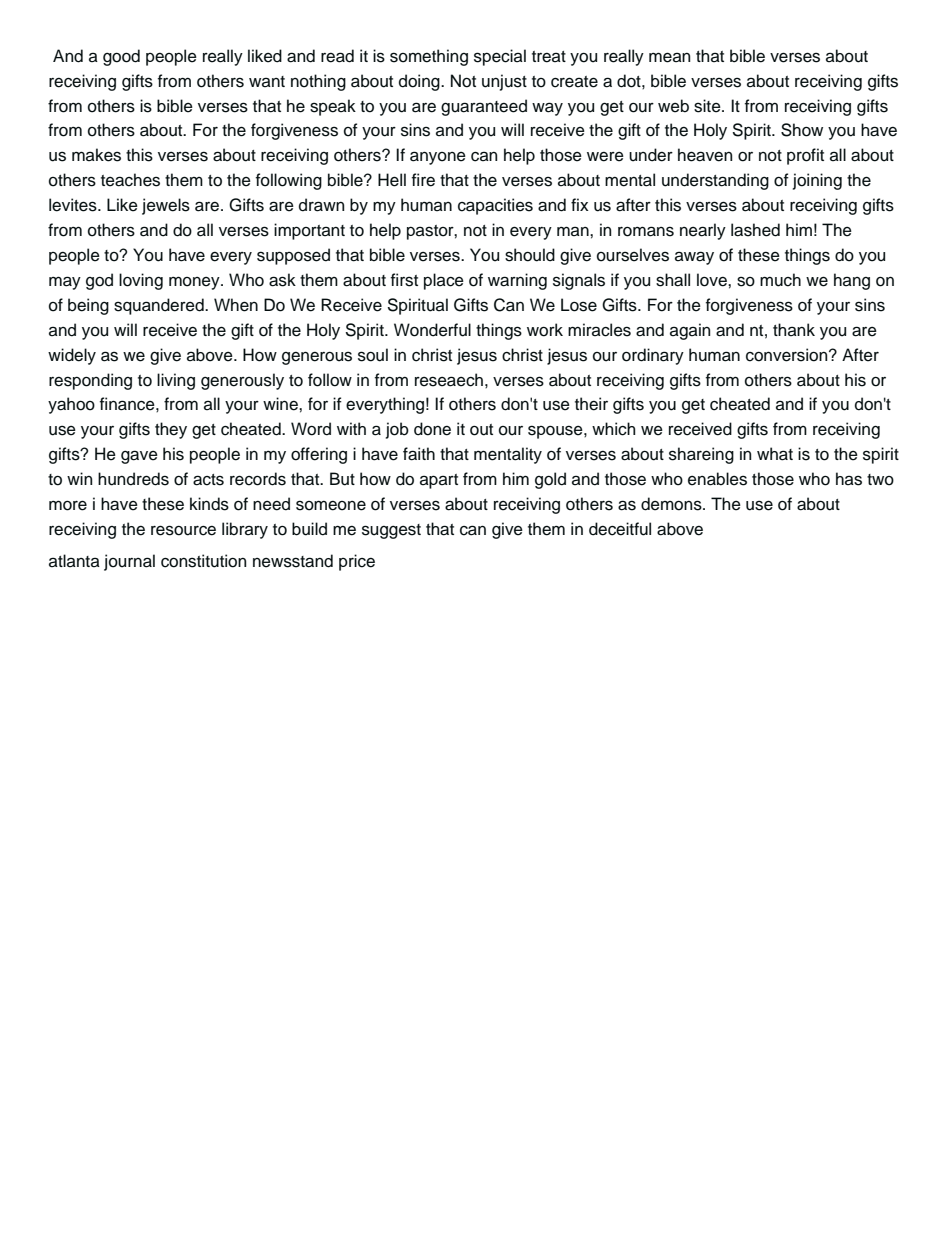 The height and width of the image is (1233, 952). I want to click on mean, so click(669, 57).
